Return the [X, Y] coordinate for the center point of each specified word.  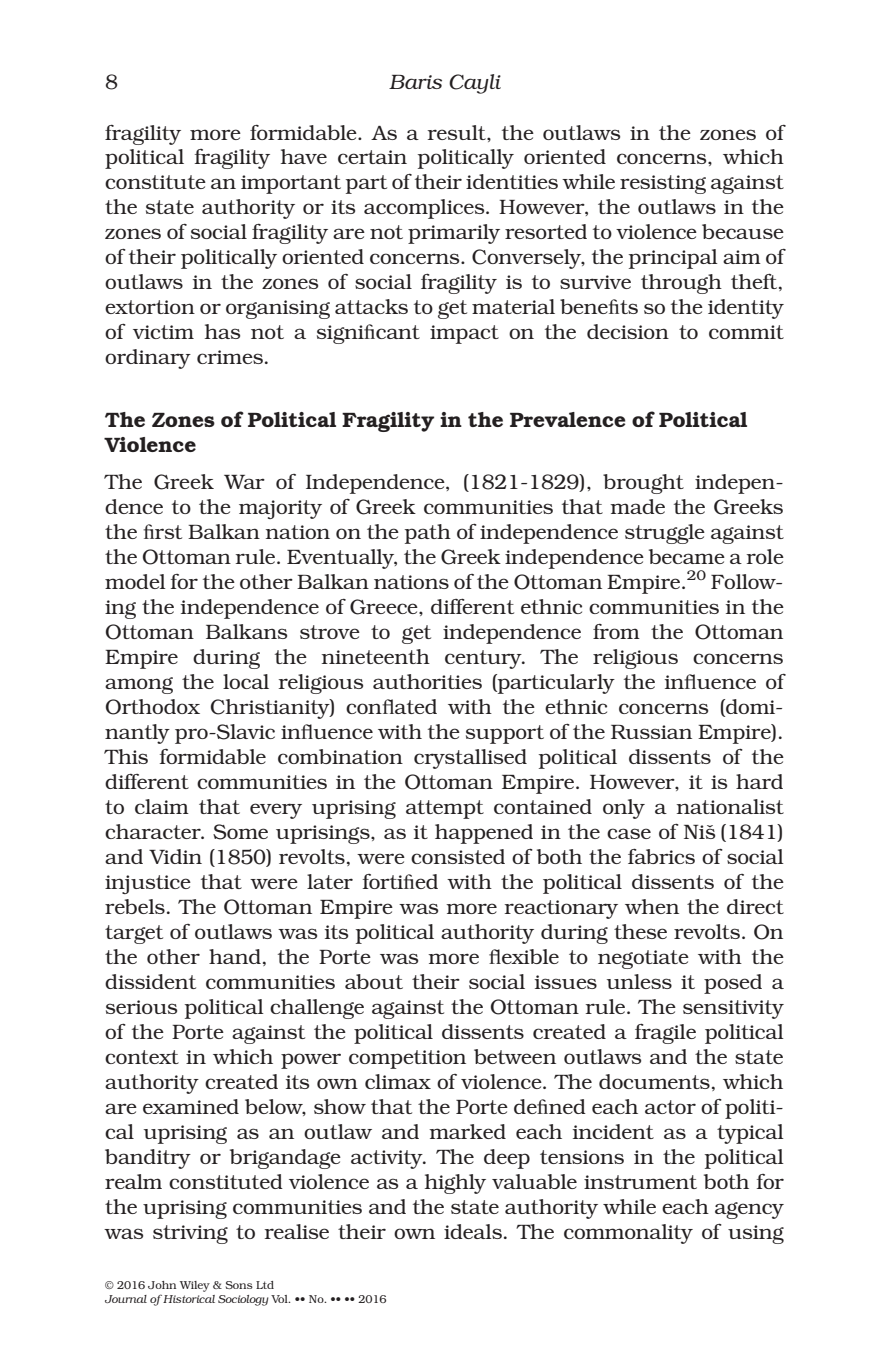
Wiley [195, 1286]
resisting [663, 184]
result [458, 132]
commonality [628, 1234]
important [291, 184]
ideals [473, 1231]
